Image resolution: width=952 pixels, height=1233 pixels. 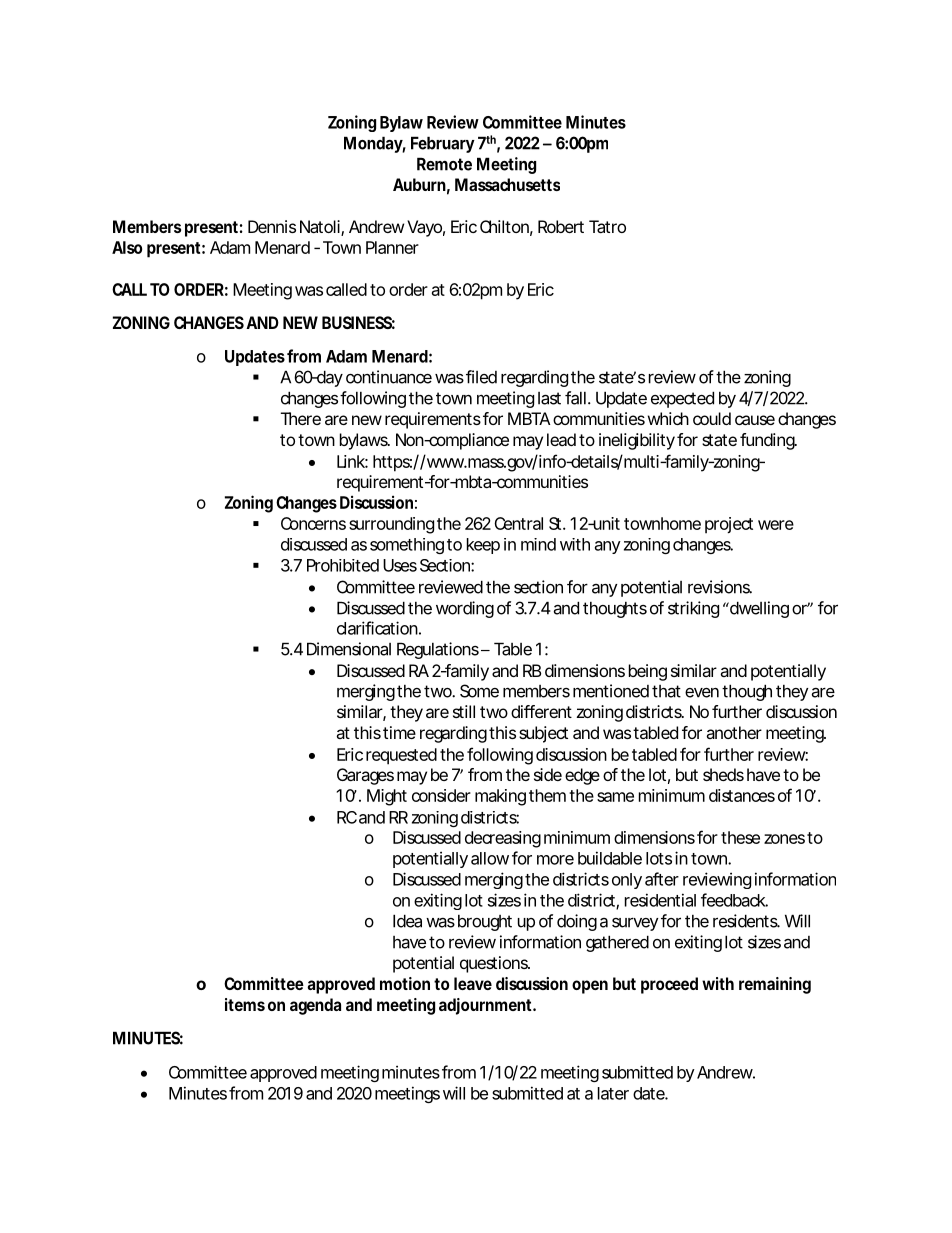 What do you see at coordinates (613, 1093) in the image?
I see `later` at bounding box center [613, 1093].
